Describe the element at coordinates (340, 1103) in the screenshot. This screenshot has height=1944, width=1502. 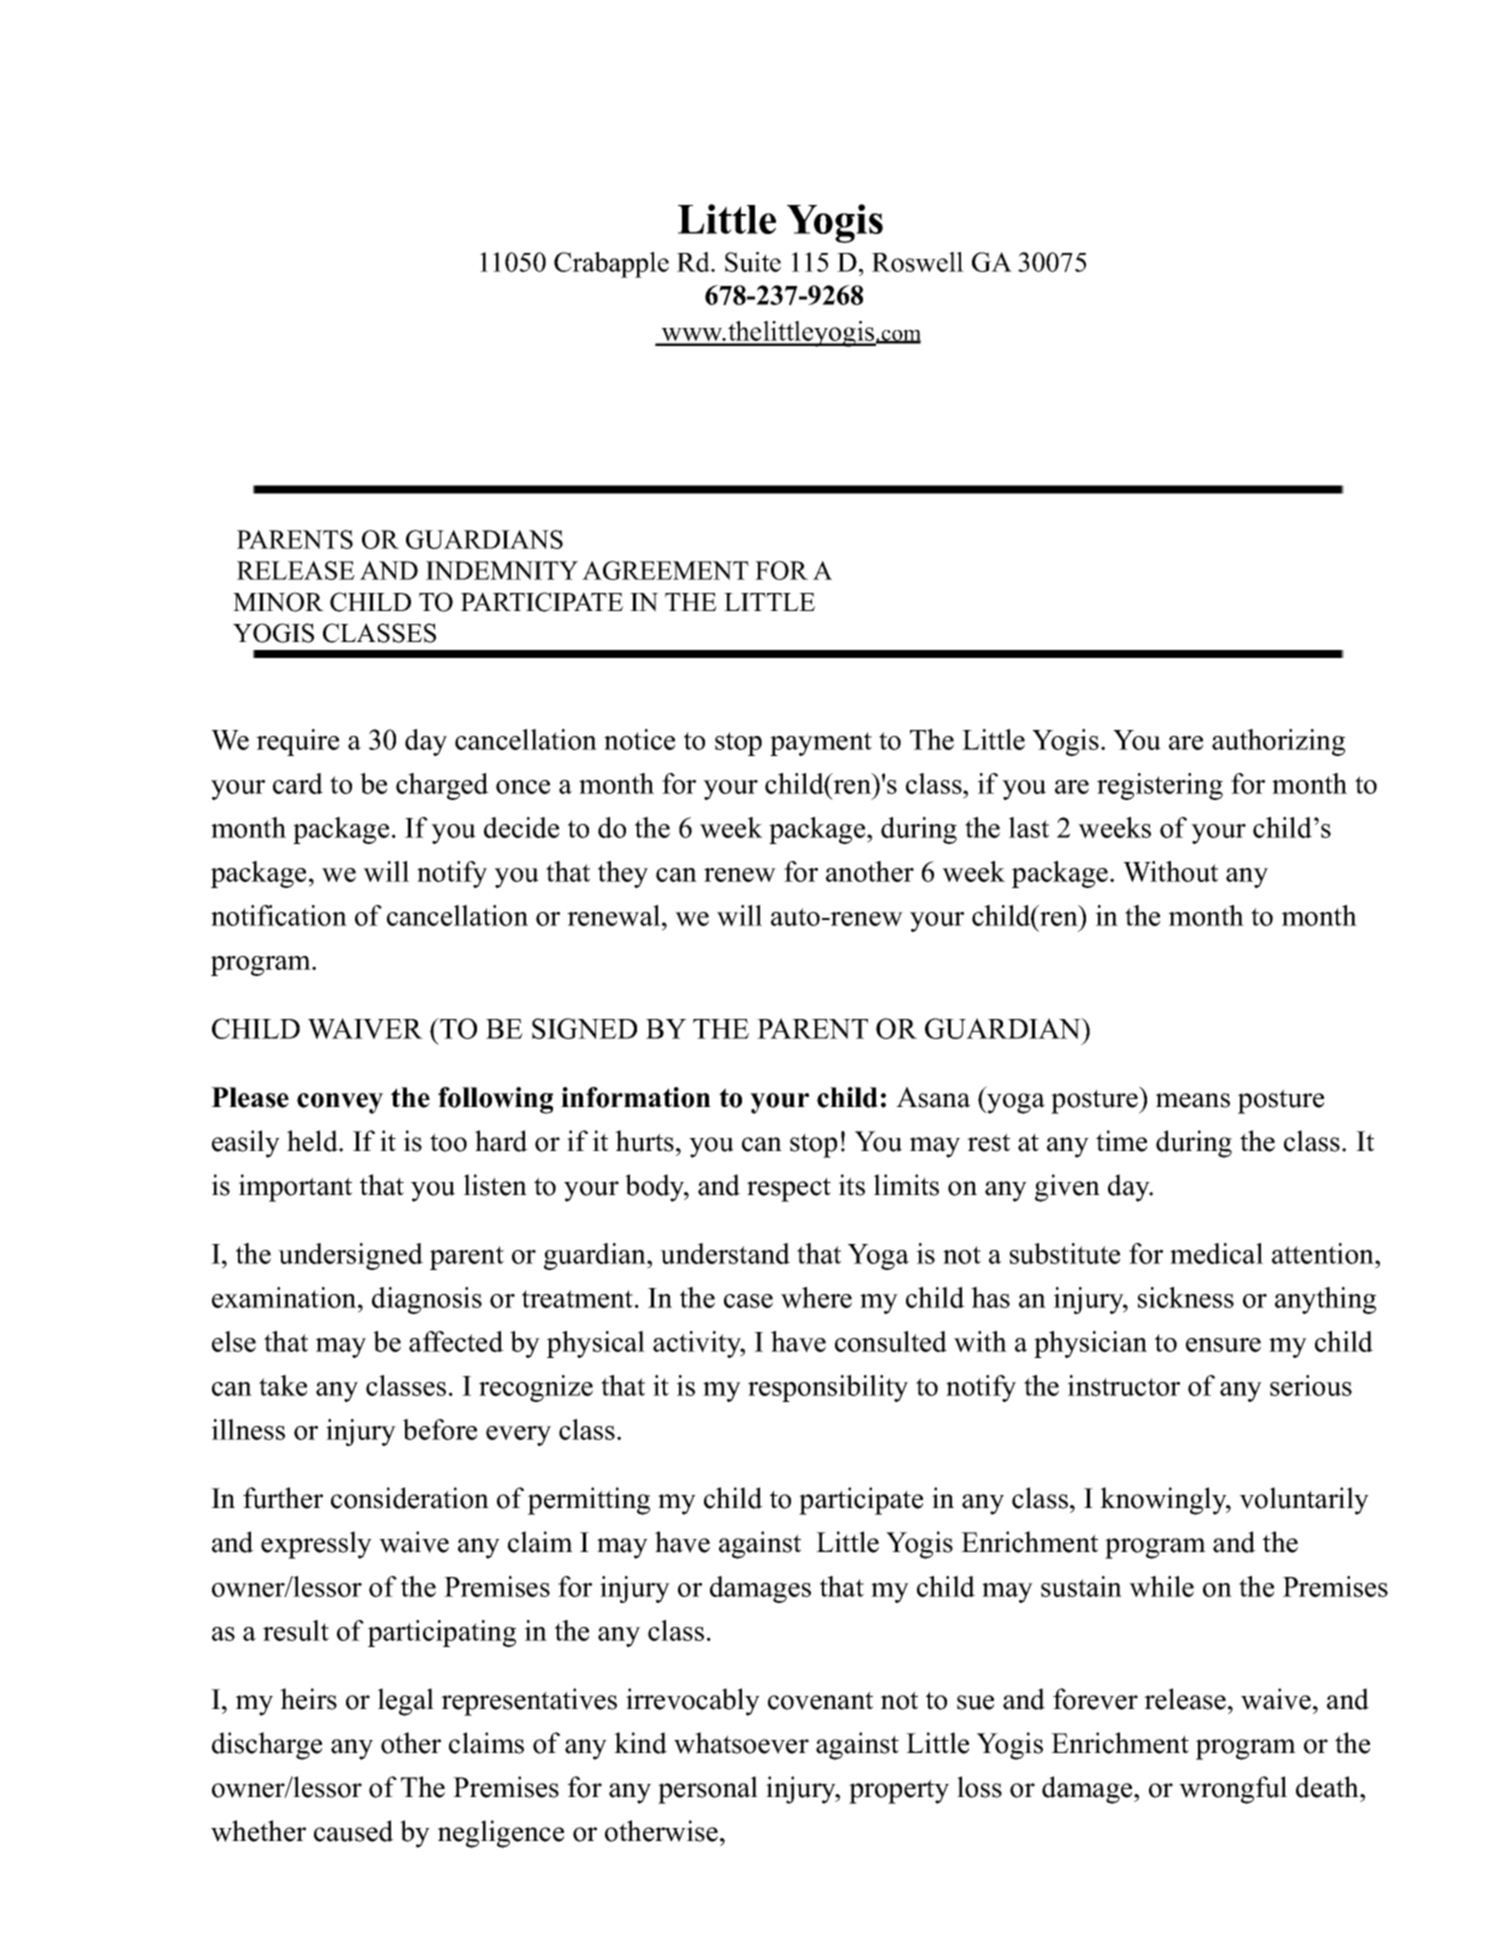
I see `convey` at that location.
